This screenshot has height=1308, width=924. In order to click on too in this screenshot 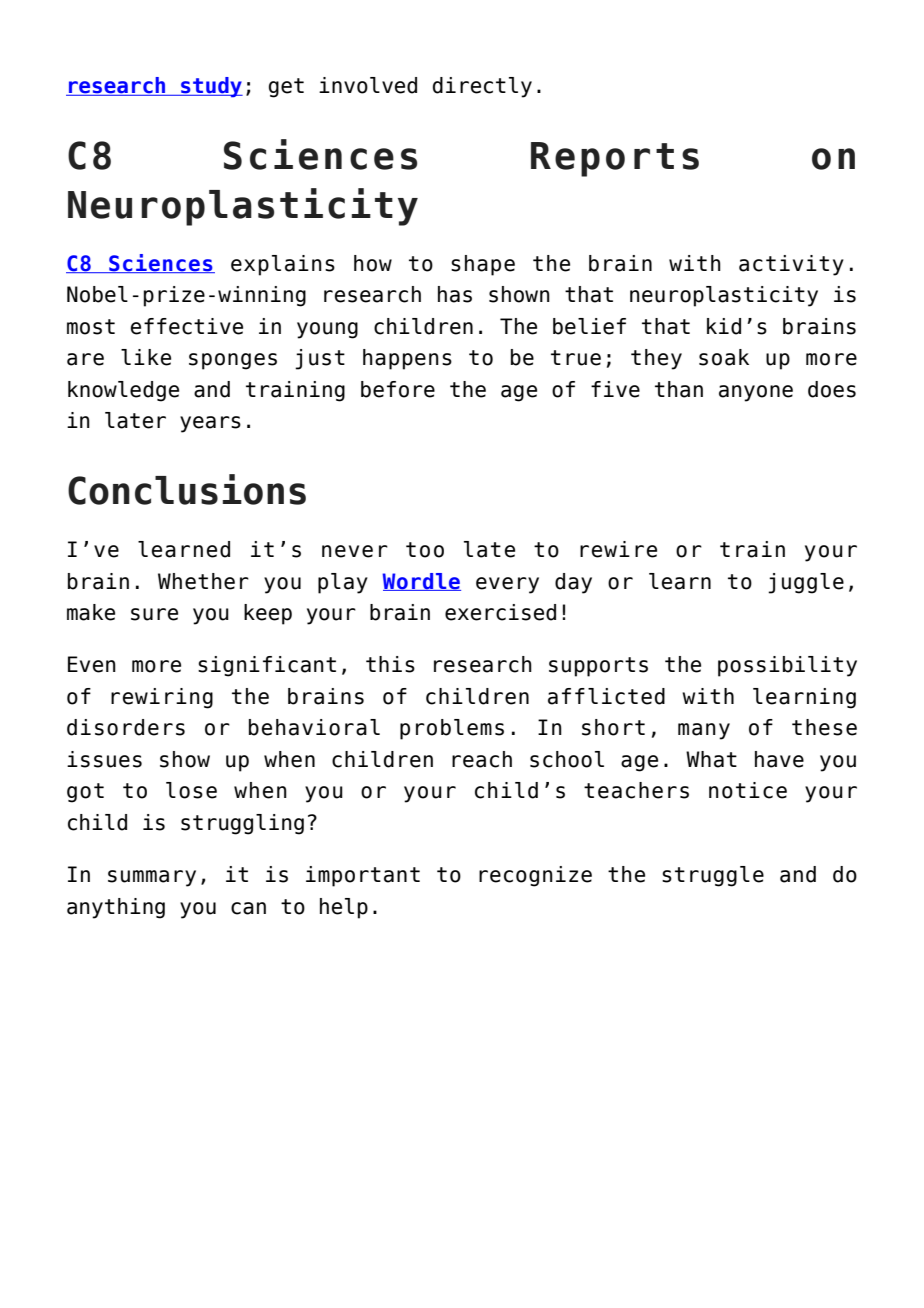, I will do `click(425, 550)`.
